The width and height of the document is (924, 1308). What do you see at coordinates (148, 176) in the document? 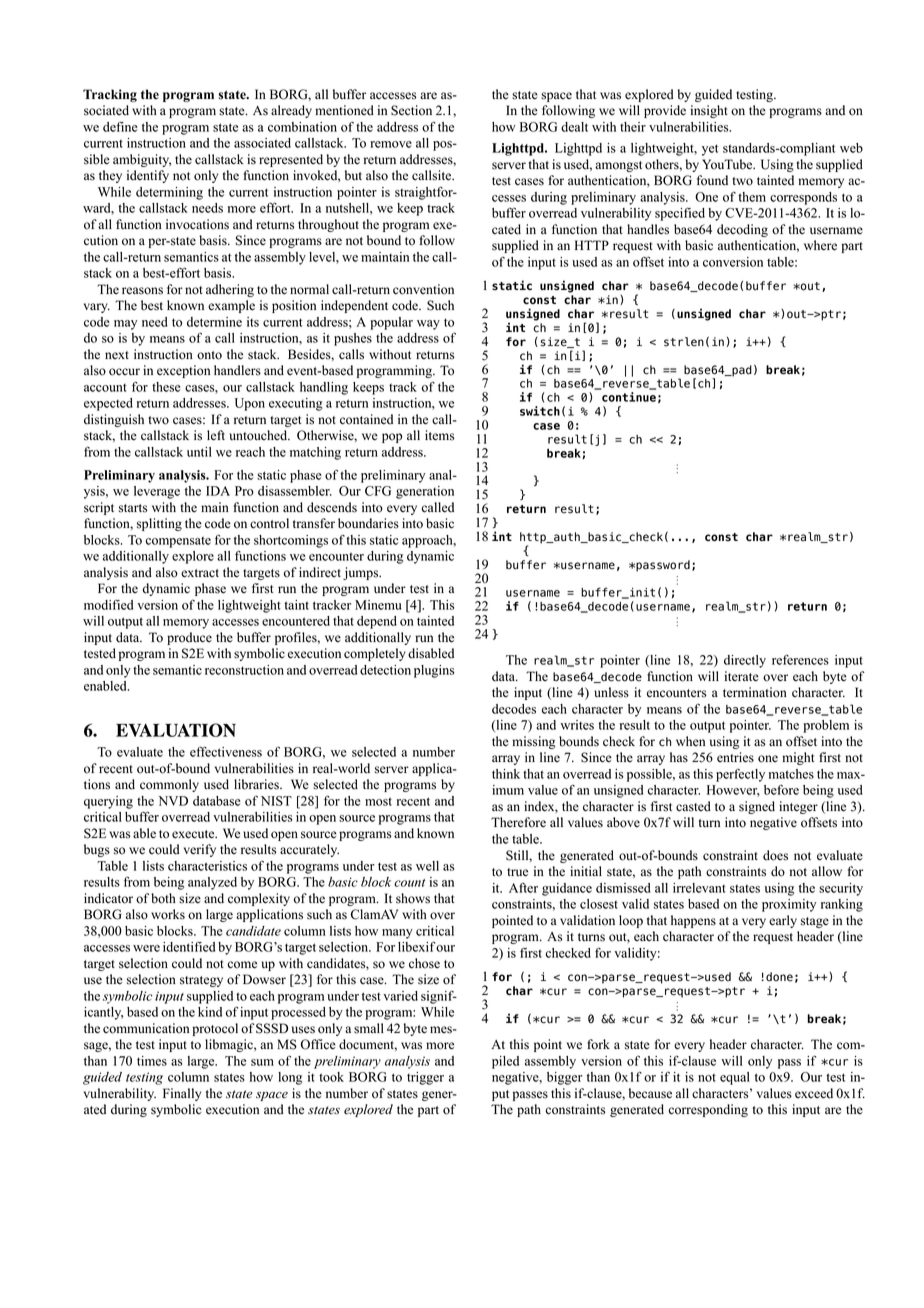
I see `identify` at bounding box center [148, 176].
